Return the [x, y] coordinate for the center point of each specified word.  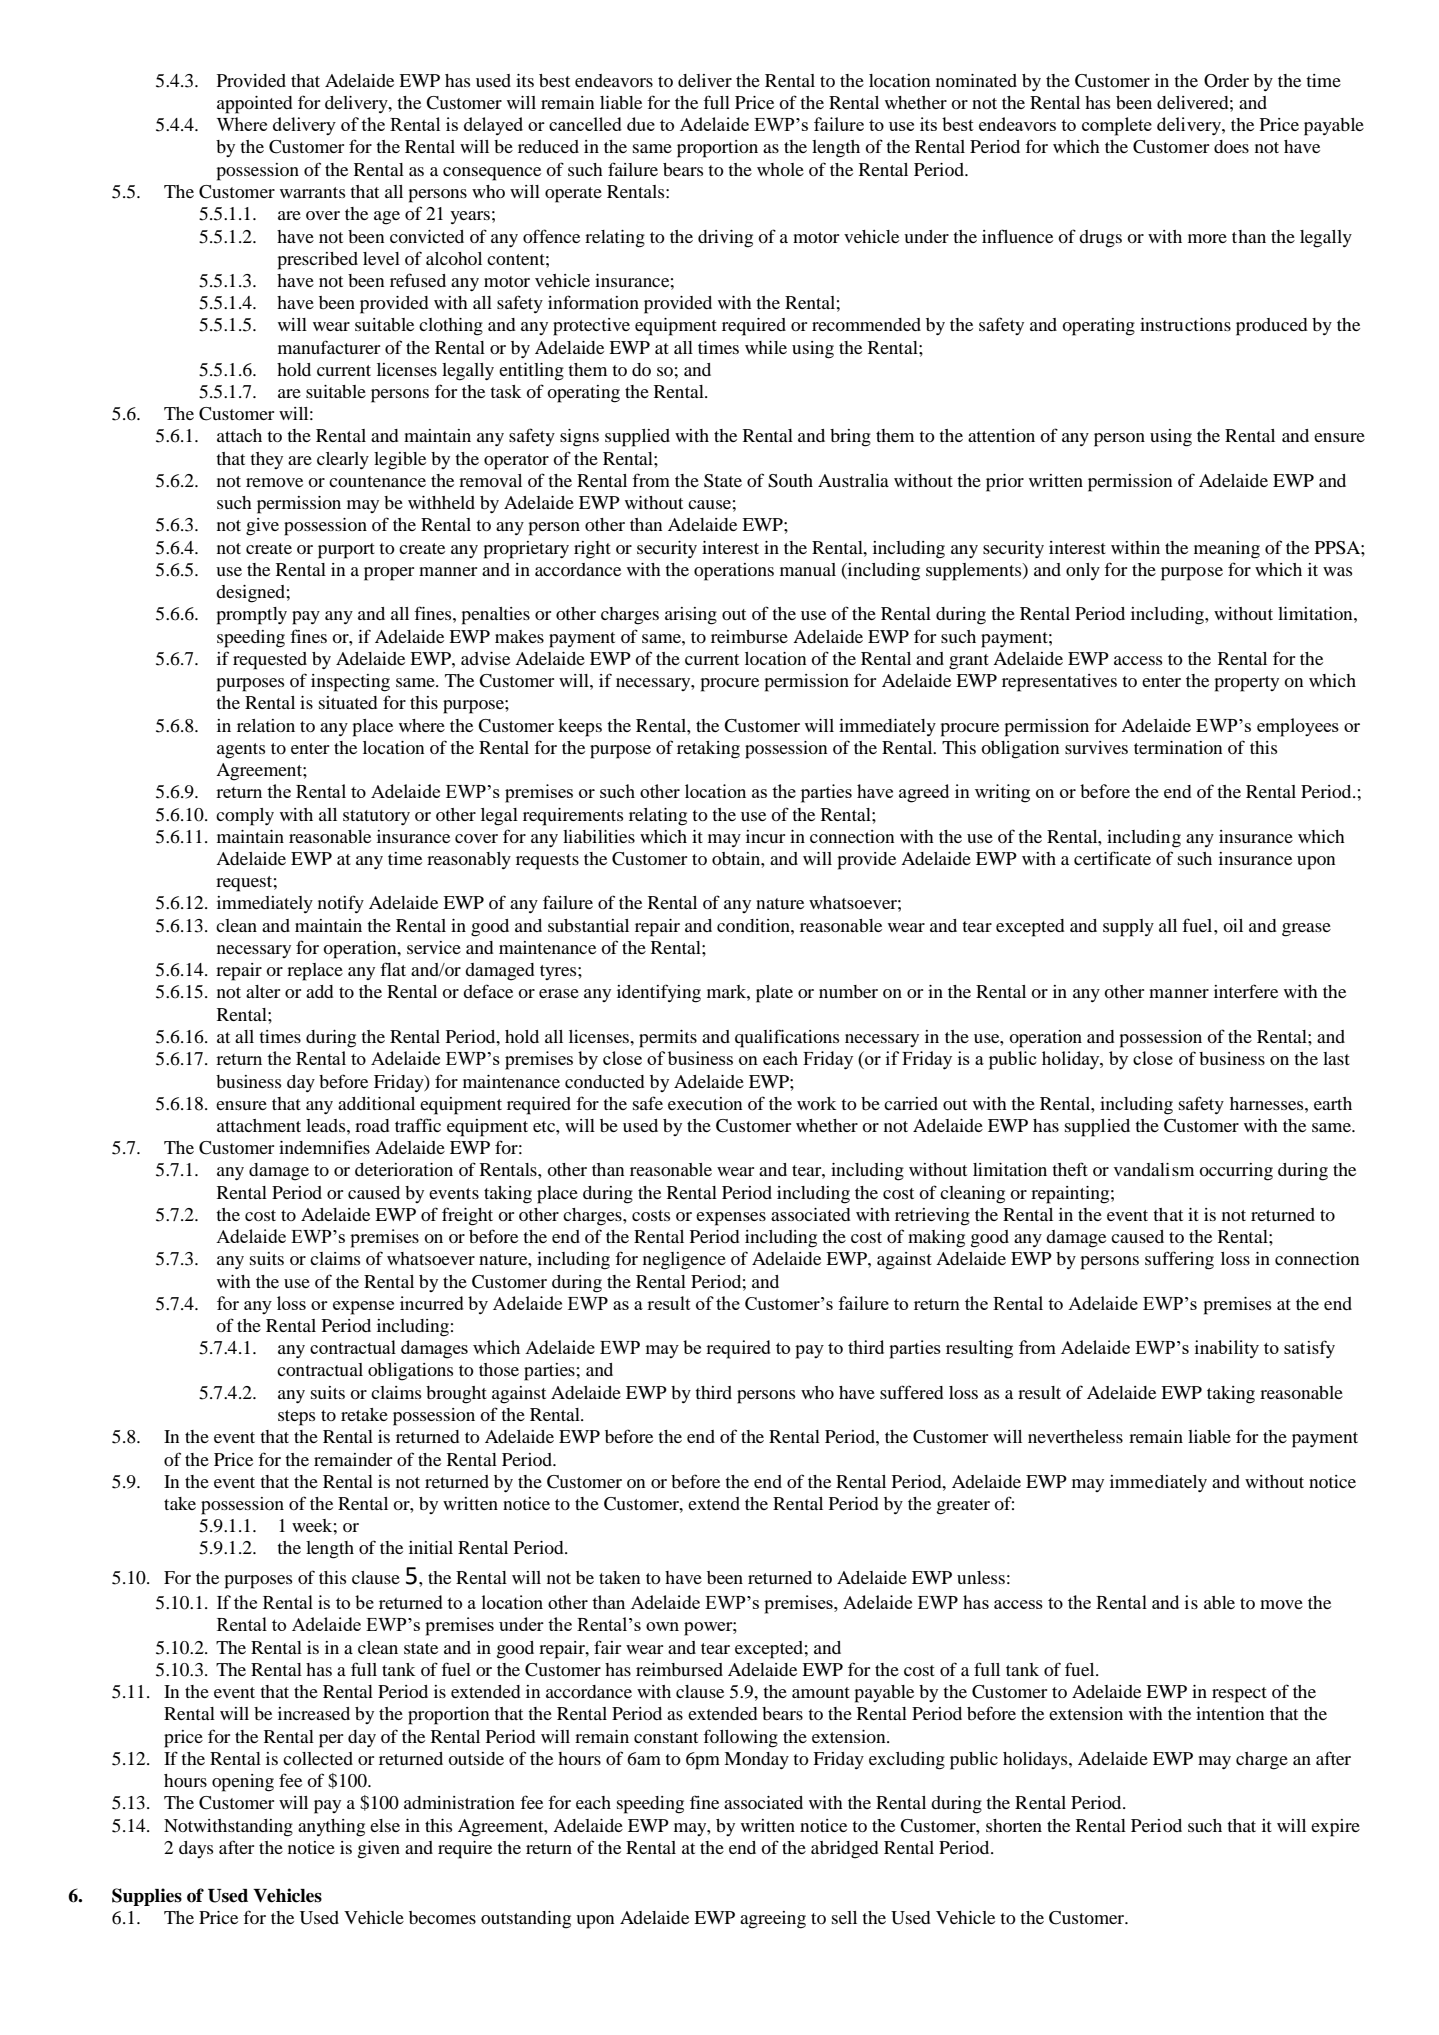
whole [780, 169]
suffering [1179, 1260]
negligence [684, 1261]
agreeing [773, 1920]
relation [266, 725]
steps [296, 1418]
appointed [255, 105]
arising [691, 616]
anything [331, 1828]
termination [1178, 747]
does [1231, 146]
